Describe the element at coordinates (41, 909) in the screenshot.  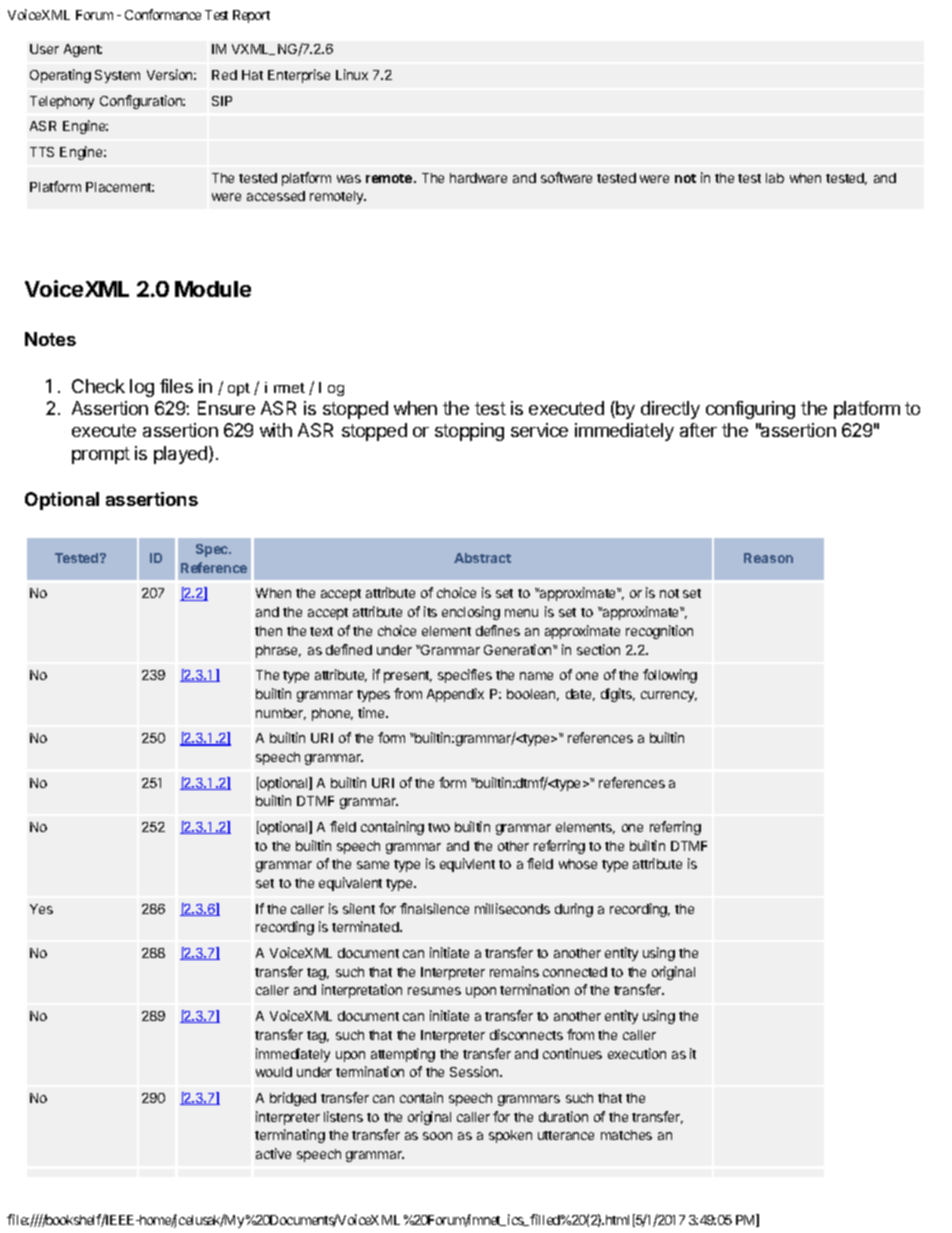
I see `Yes` at that location.
